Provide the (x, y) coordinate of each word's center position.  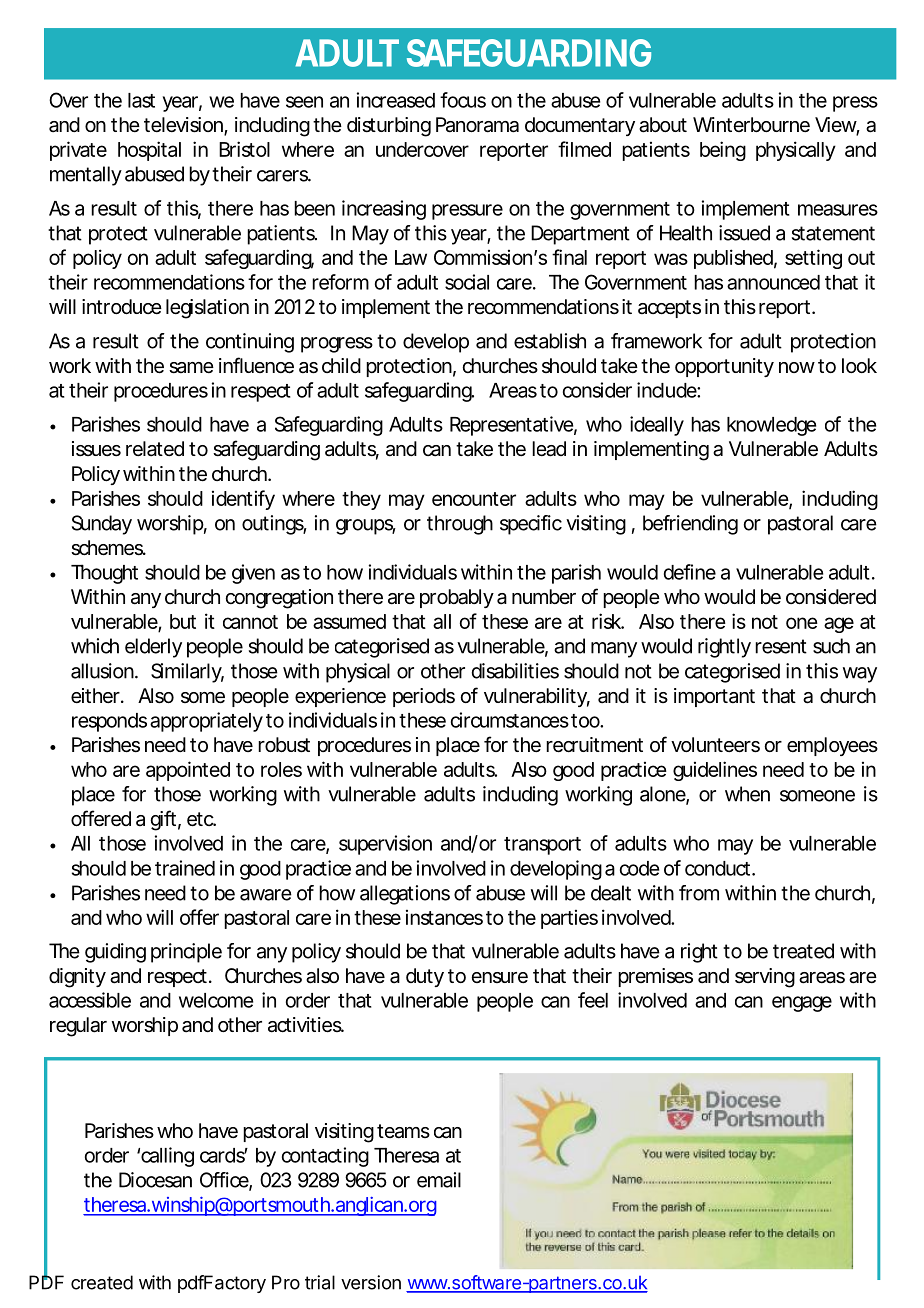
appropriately (206, 722)
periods (424, 697)
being (723, 151)
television (184, 126)
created (102, 1282)
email (439, 1180)
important (714, 697)
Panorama (477, 125)
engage (802, 1004)
